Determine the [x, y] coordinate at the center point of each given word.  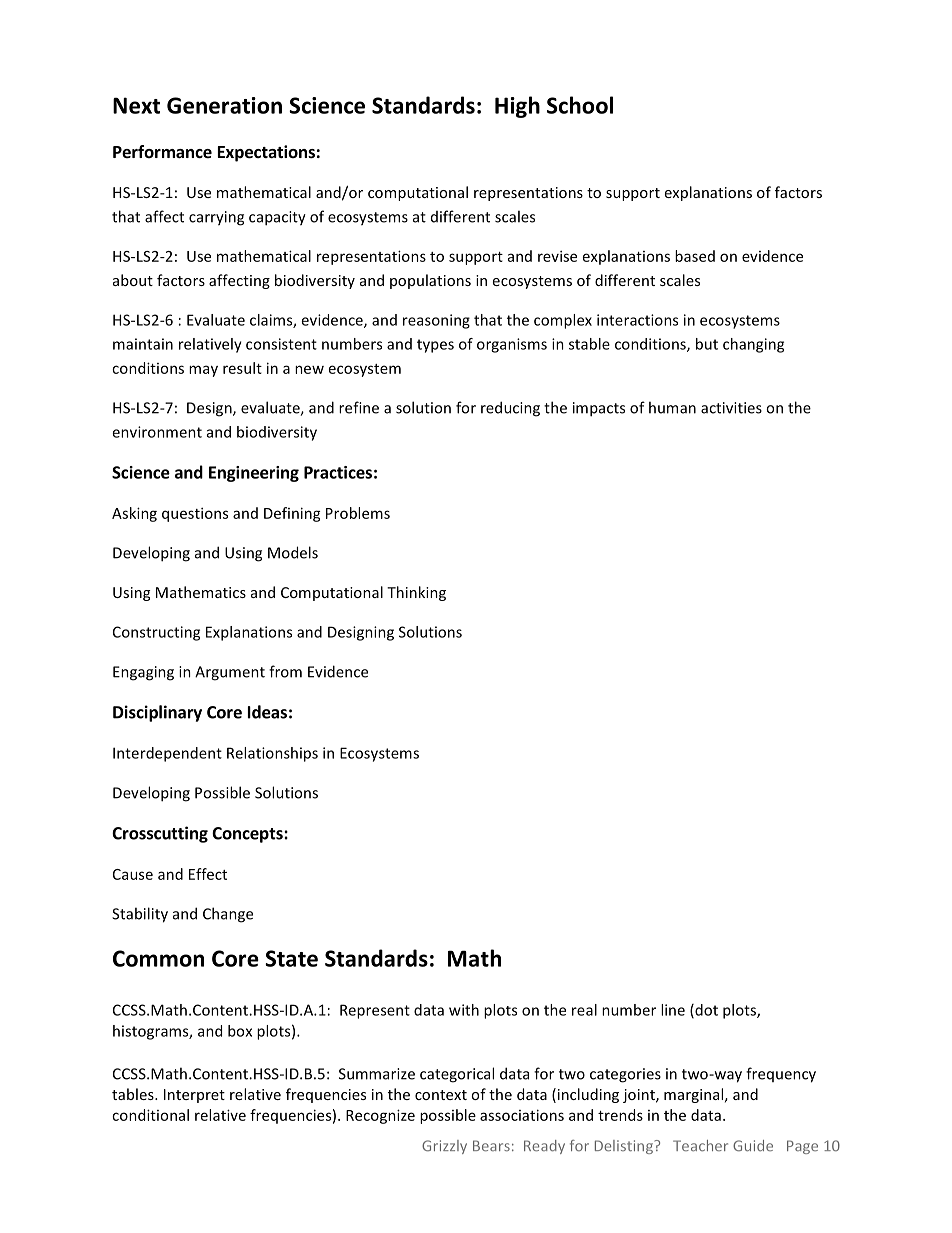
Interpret [194, 1096]
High [517, 107]
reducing [510, 409]
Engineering [254, 474]
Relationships [272, 754]
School [580, 105]
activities [731, 408]
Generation [224, 105]
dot [705, 1011]
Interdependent [167, 754]
